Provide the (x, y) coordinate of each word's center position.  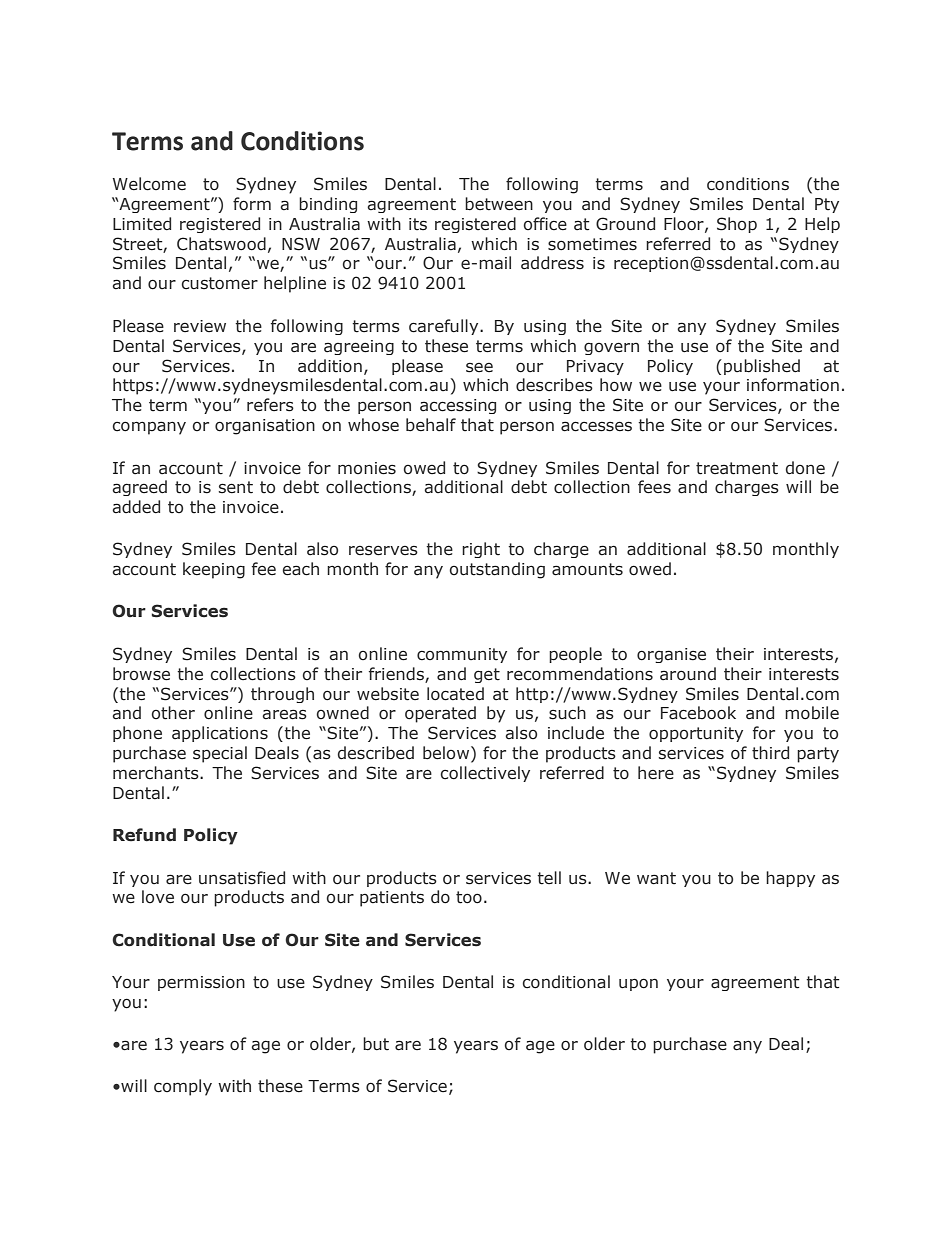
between (499, 204)
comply (183, 1087)
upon (638, 984)
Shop (737, 225)
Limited (142, 224)
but (376, 1044)
